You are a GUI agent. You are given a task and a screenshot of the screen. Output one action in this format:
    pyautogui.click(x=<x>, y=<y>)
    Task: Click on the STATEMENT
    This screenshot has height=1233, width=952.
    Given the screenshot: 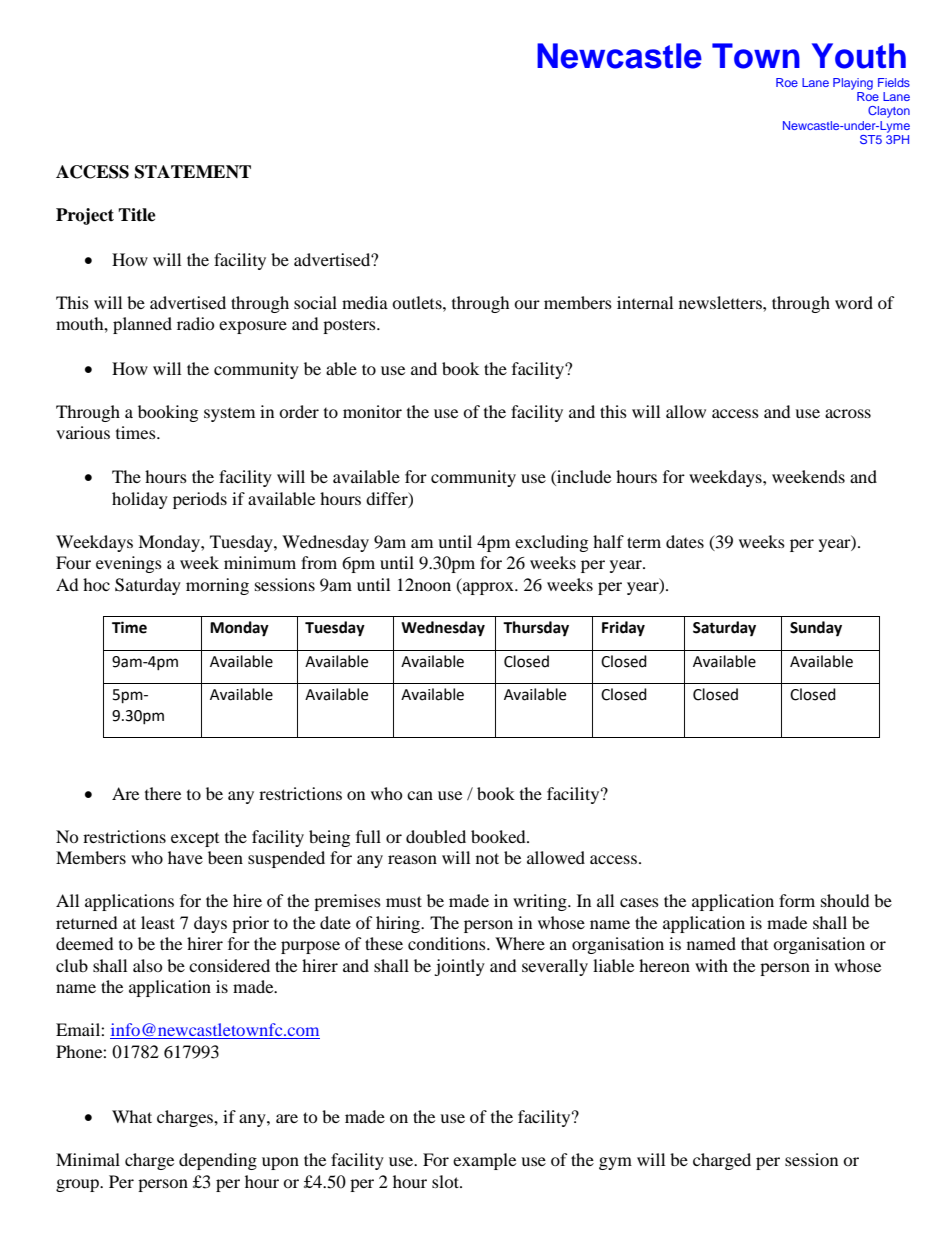 What is the action you would take?
    pyautogui.click(x=193, y=172)
